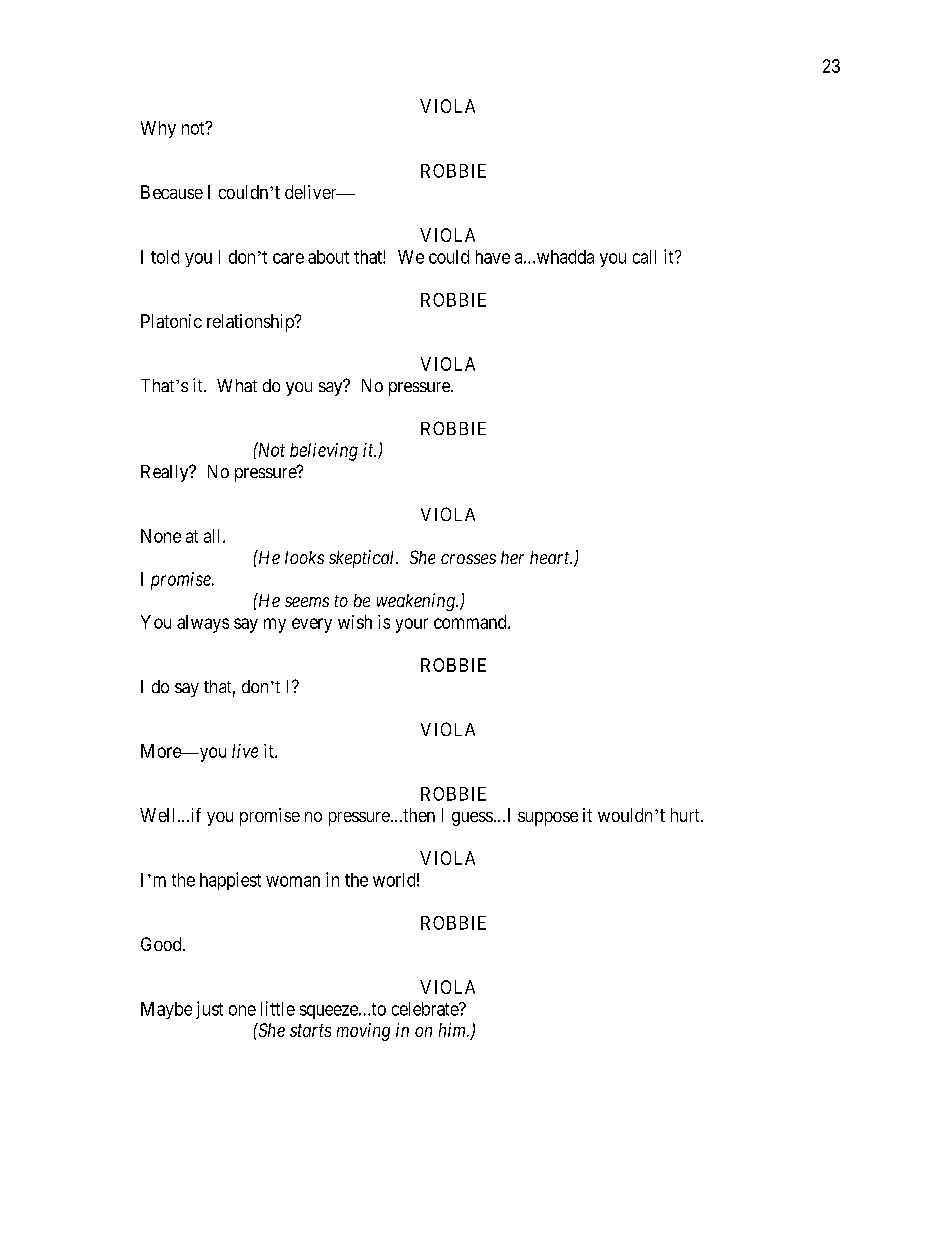 This screenshot has width=952, height=1233. I want to click on call, so click(644, 257).
